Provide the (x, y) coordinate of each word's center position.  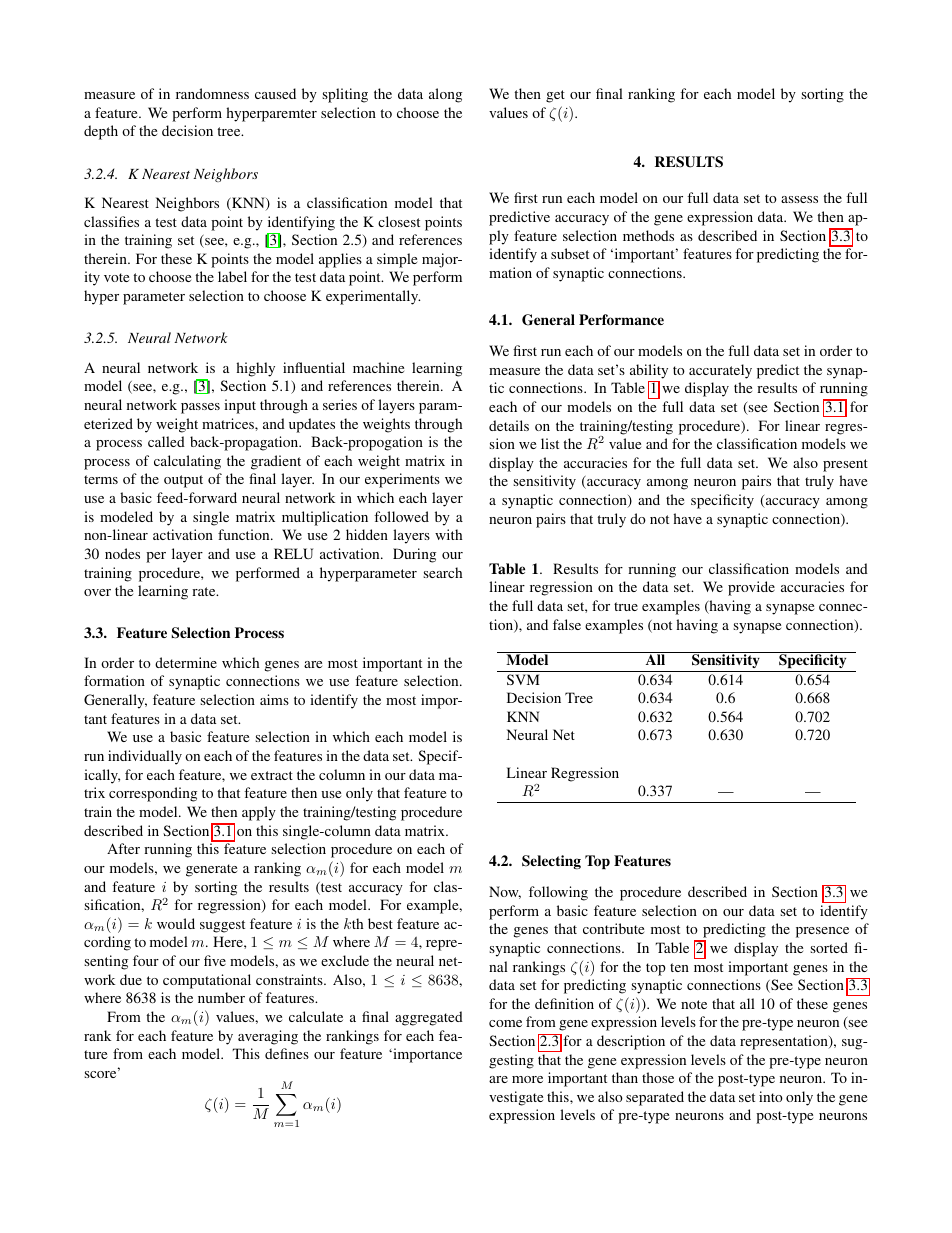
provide (751, 588)
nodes (122, 553)
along (445, 95)
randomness (212, 93)
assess (799, 199)
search (442, 572)
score (101, 1074)
